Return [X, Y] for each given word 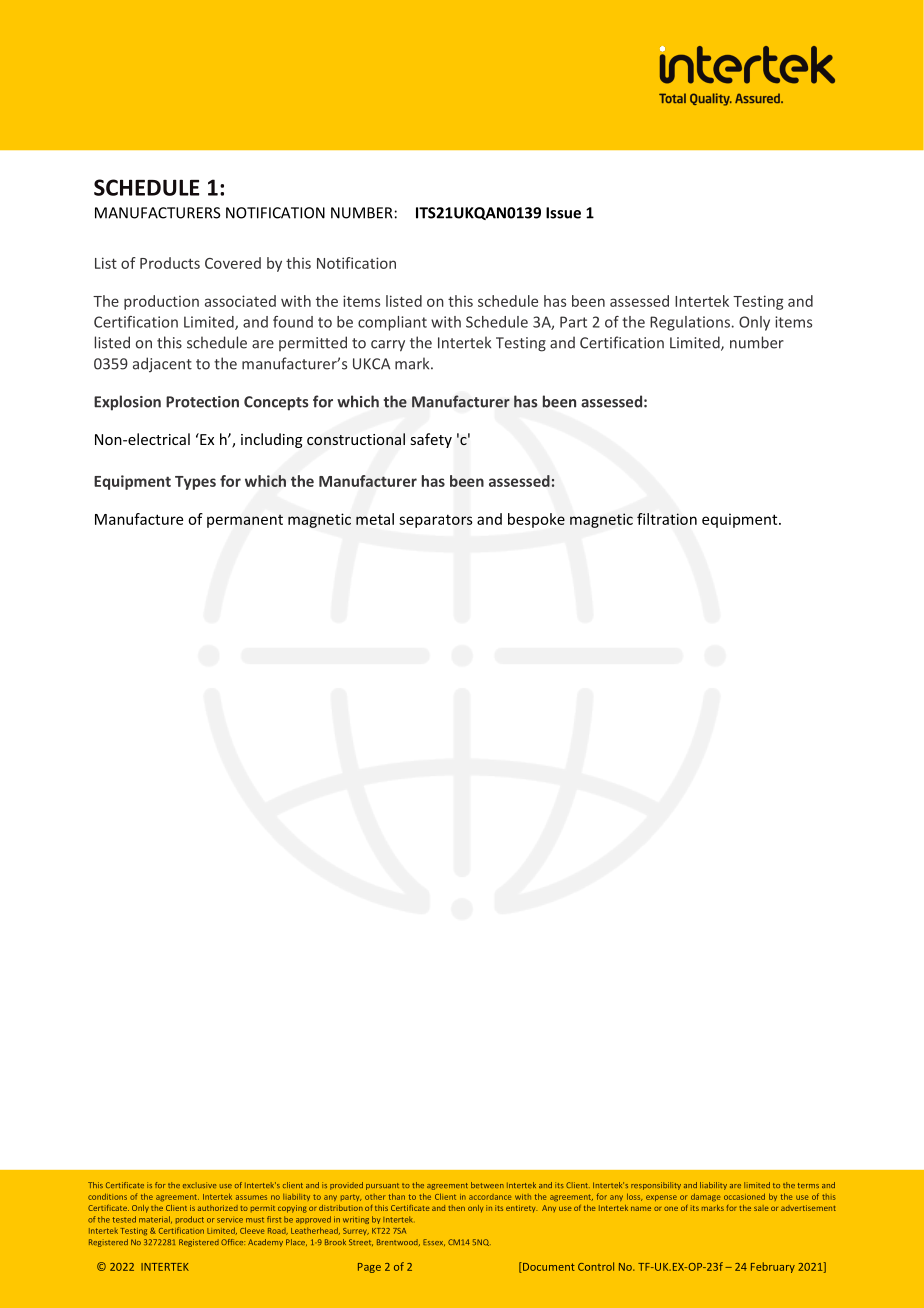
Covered [233, 263]
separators [436, 521]
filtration [667, 519]
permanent [245, 521]
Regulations [690, 323]
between [487, 1185]
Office [233, 1242]
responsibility [656, 1186]
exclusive [200, 1185]
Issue [563, 213]
